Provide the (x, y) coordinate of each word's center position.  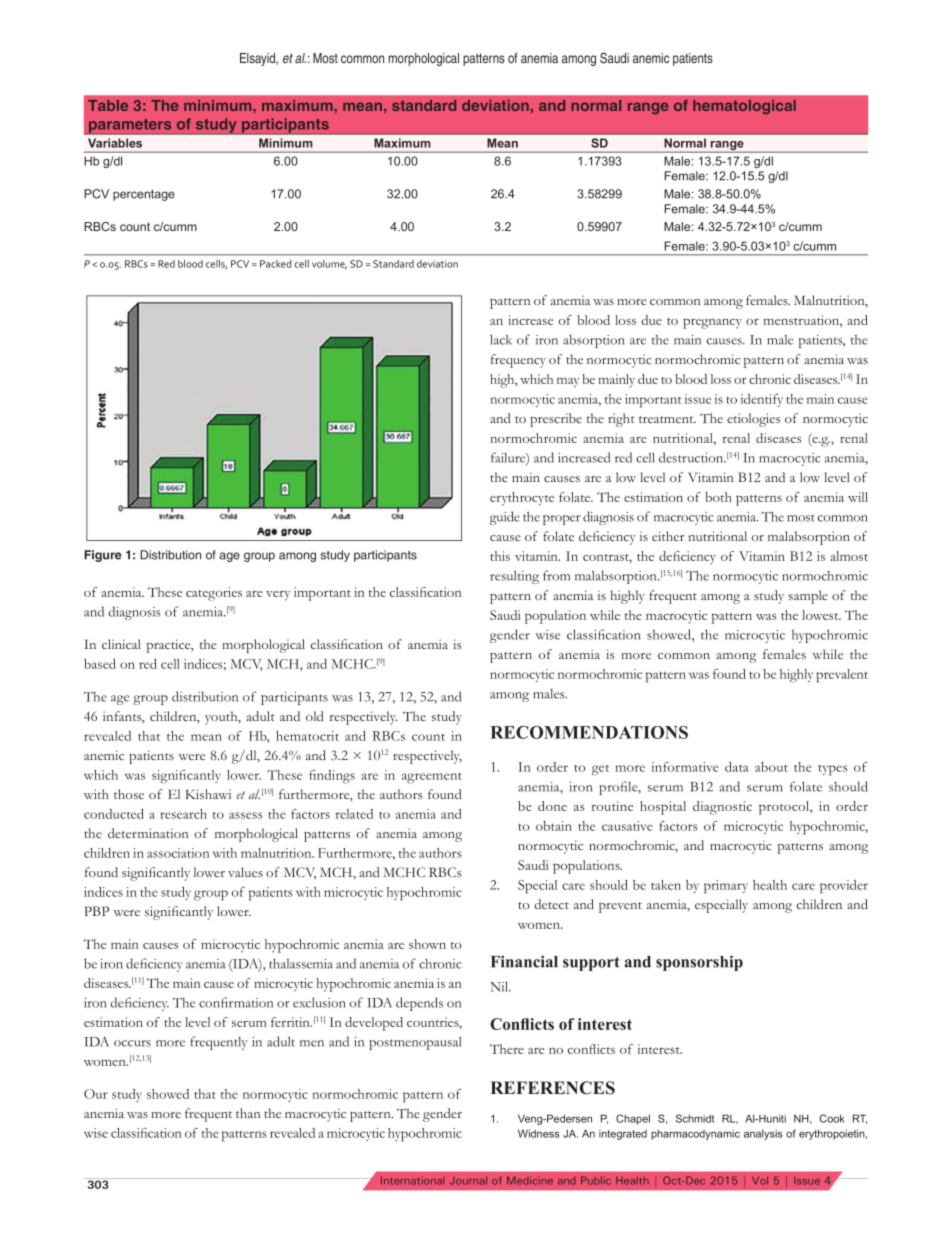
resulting (514, 577)
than (248, 1113)
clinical (121, 644)
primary (726, 887)
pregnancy (712, 323)
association (178, 853)
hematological (744, 107)
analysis (763, 1134)
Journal (468, 1180)
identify (761, 400)
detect (551, 904)
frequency (518, 361)
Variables (115, 143)
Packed (276, 264)
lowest (821, 615)
